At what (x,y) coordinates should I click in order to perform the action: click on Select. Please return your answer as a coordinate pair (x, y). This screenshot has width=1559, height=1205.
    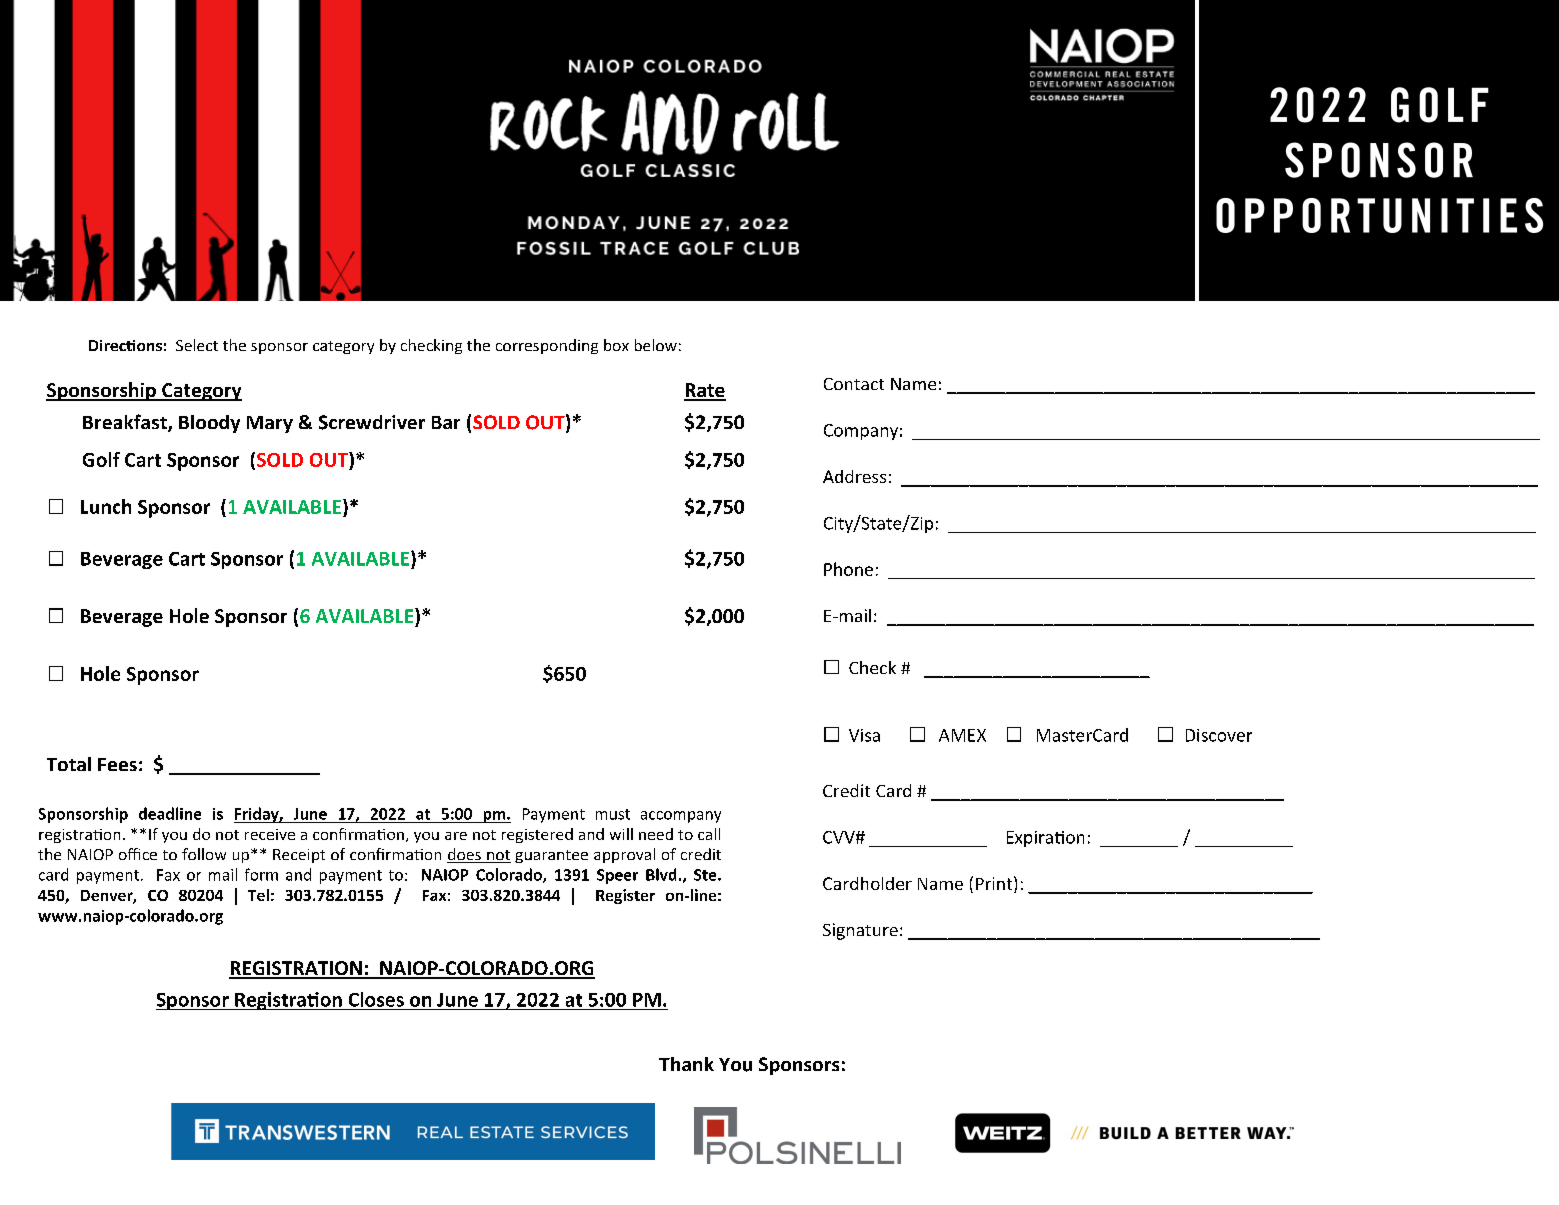
    Looking at the image, I should click on (197, 345).
